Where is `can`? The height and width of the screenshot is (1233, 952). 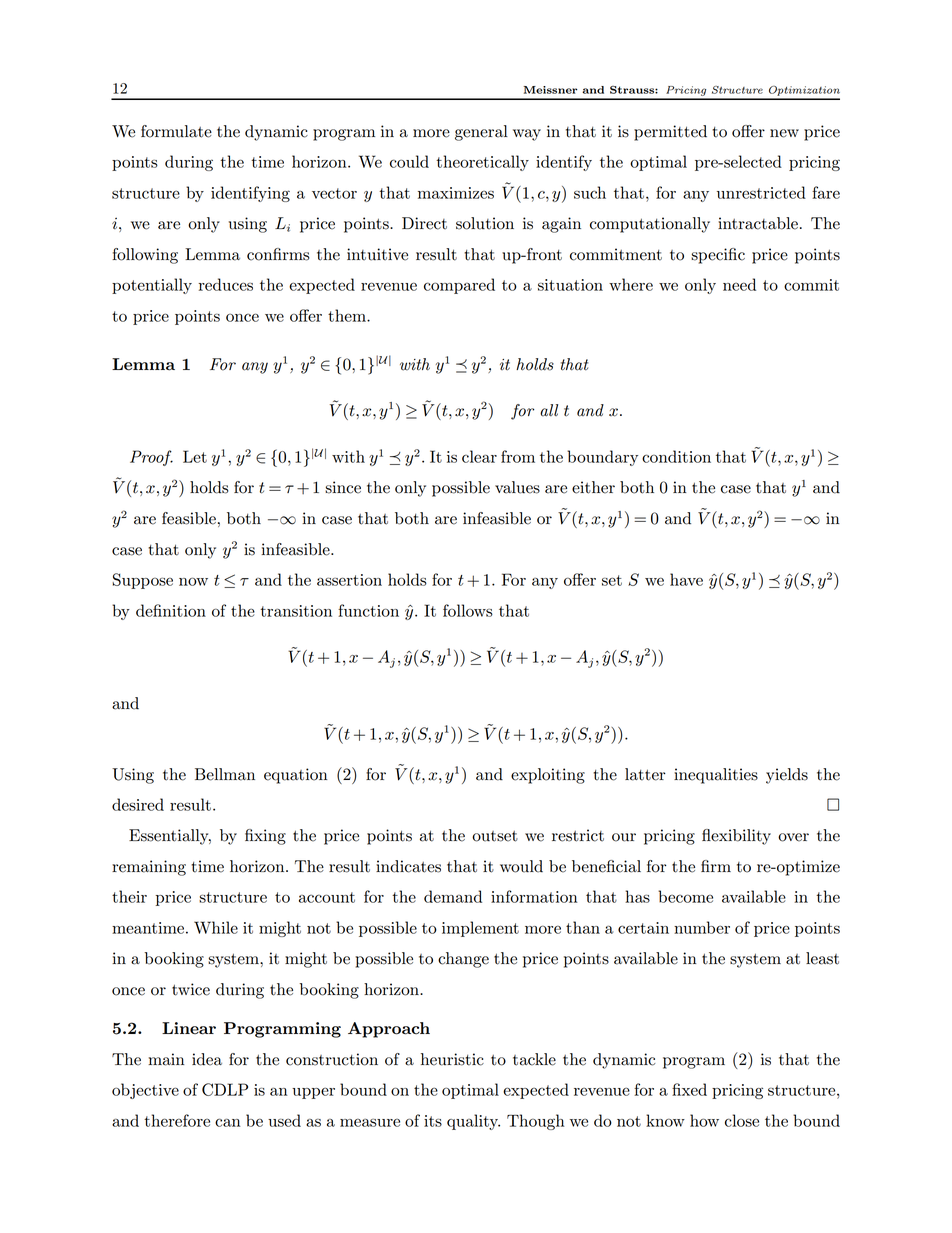
can is located at coordinates (227, 1122).
